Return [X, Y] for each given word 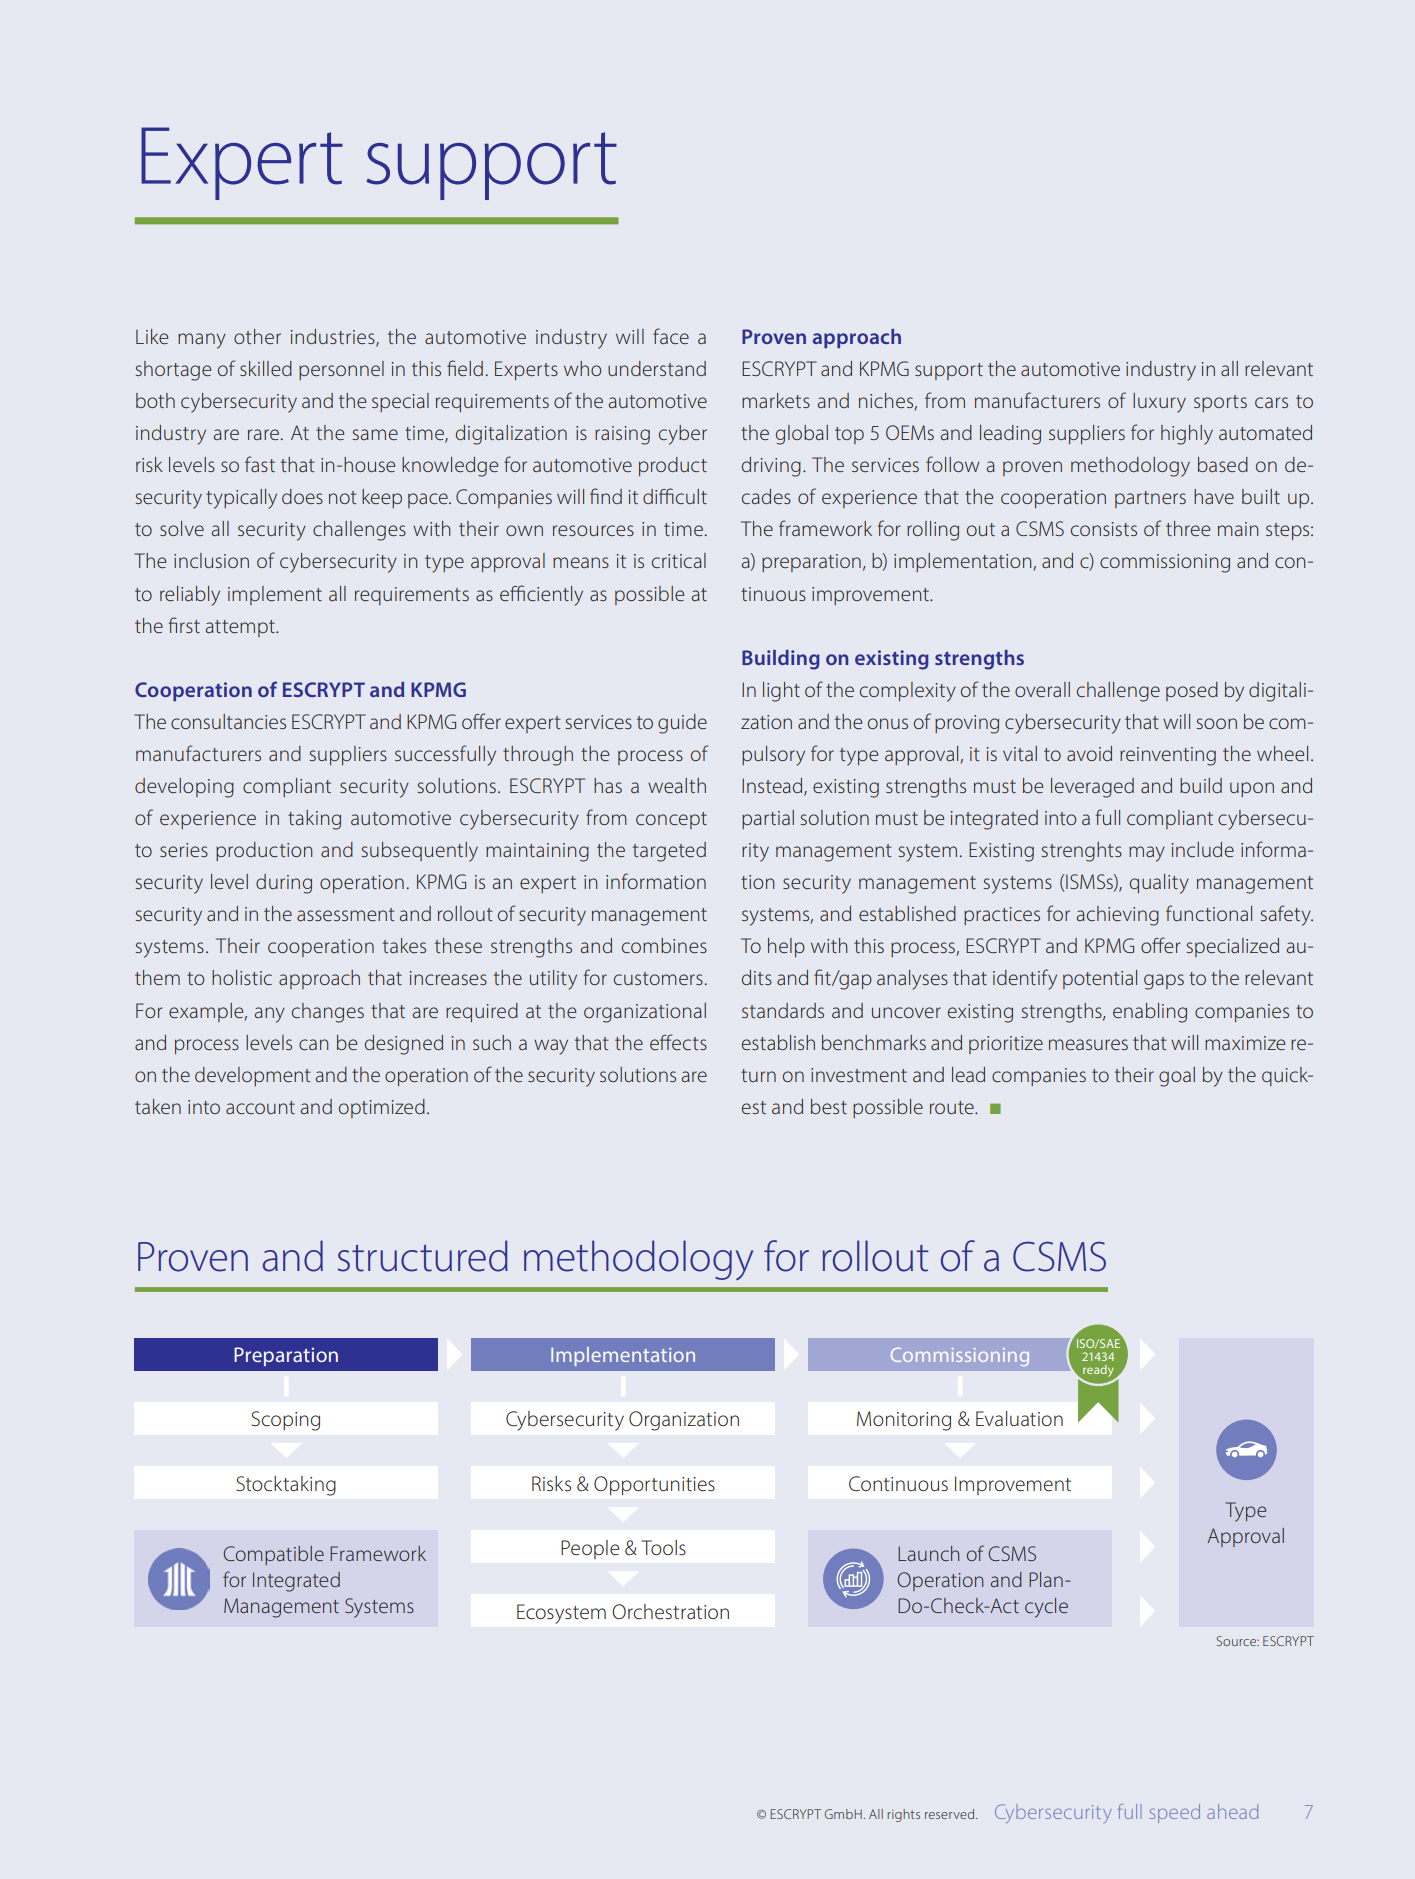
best [829, 1106]
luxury [1159, 403]
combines [664, 945]
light [781, 692]
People [590, 1549]
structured [423, 1256]
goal [1177, 1077]
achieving [1117, 916]
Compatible [273, 1555]
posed [1192, 691]
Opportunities [654, 1485]
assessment [346, 914]
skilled [266, 368]
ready [1098, 1372]
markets [776, 400]
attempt [241, 628]
